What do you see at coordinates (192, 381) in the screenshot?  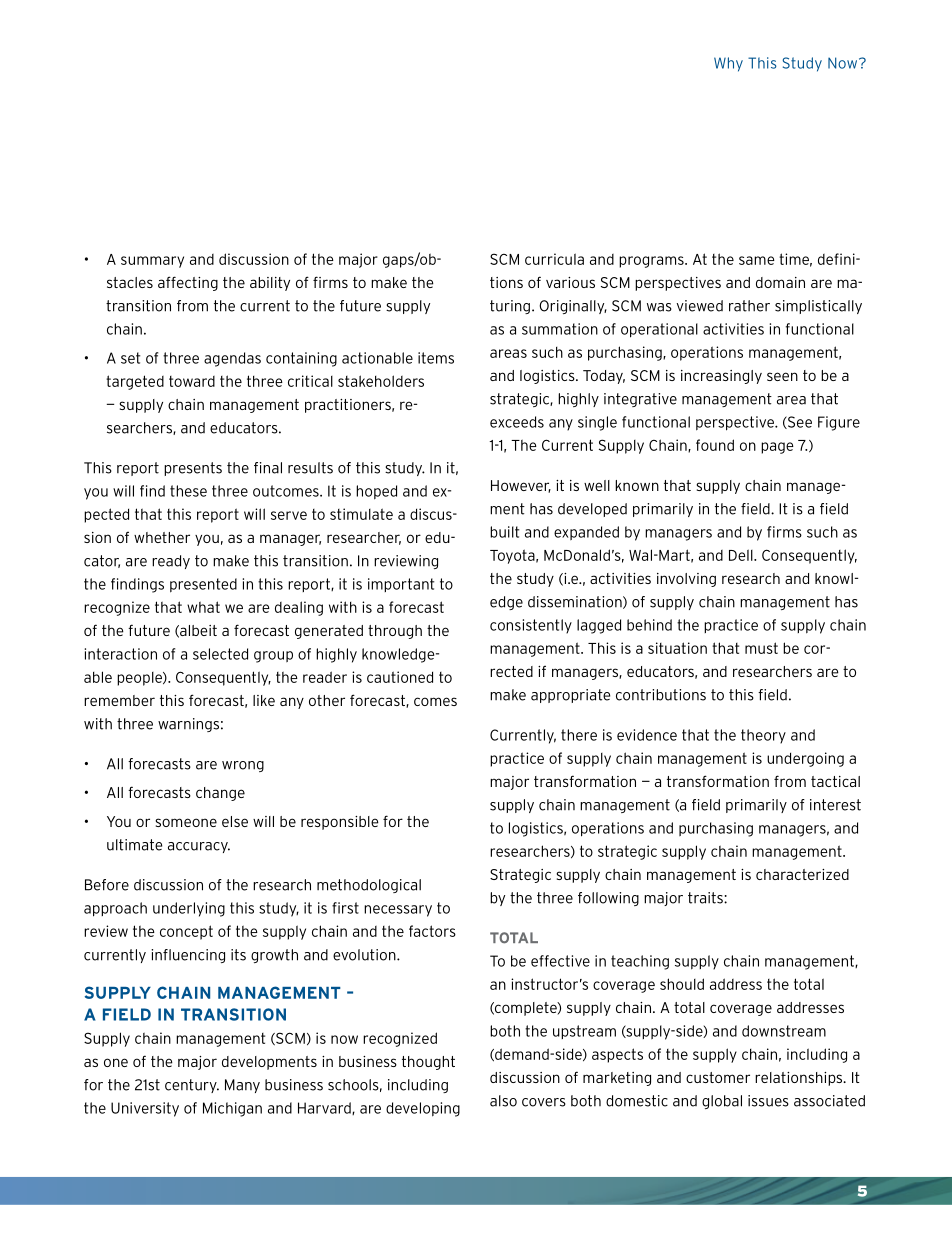 I see `toward` at bounding box center [192, 381].
